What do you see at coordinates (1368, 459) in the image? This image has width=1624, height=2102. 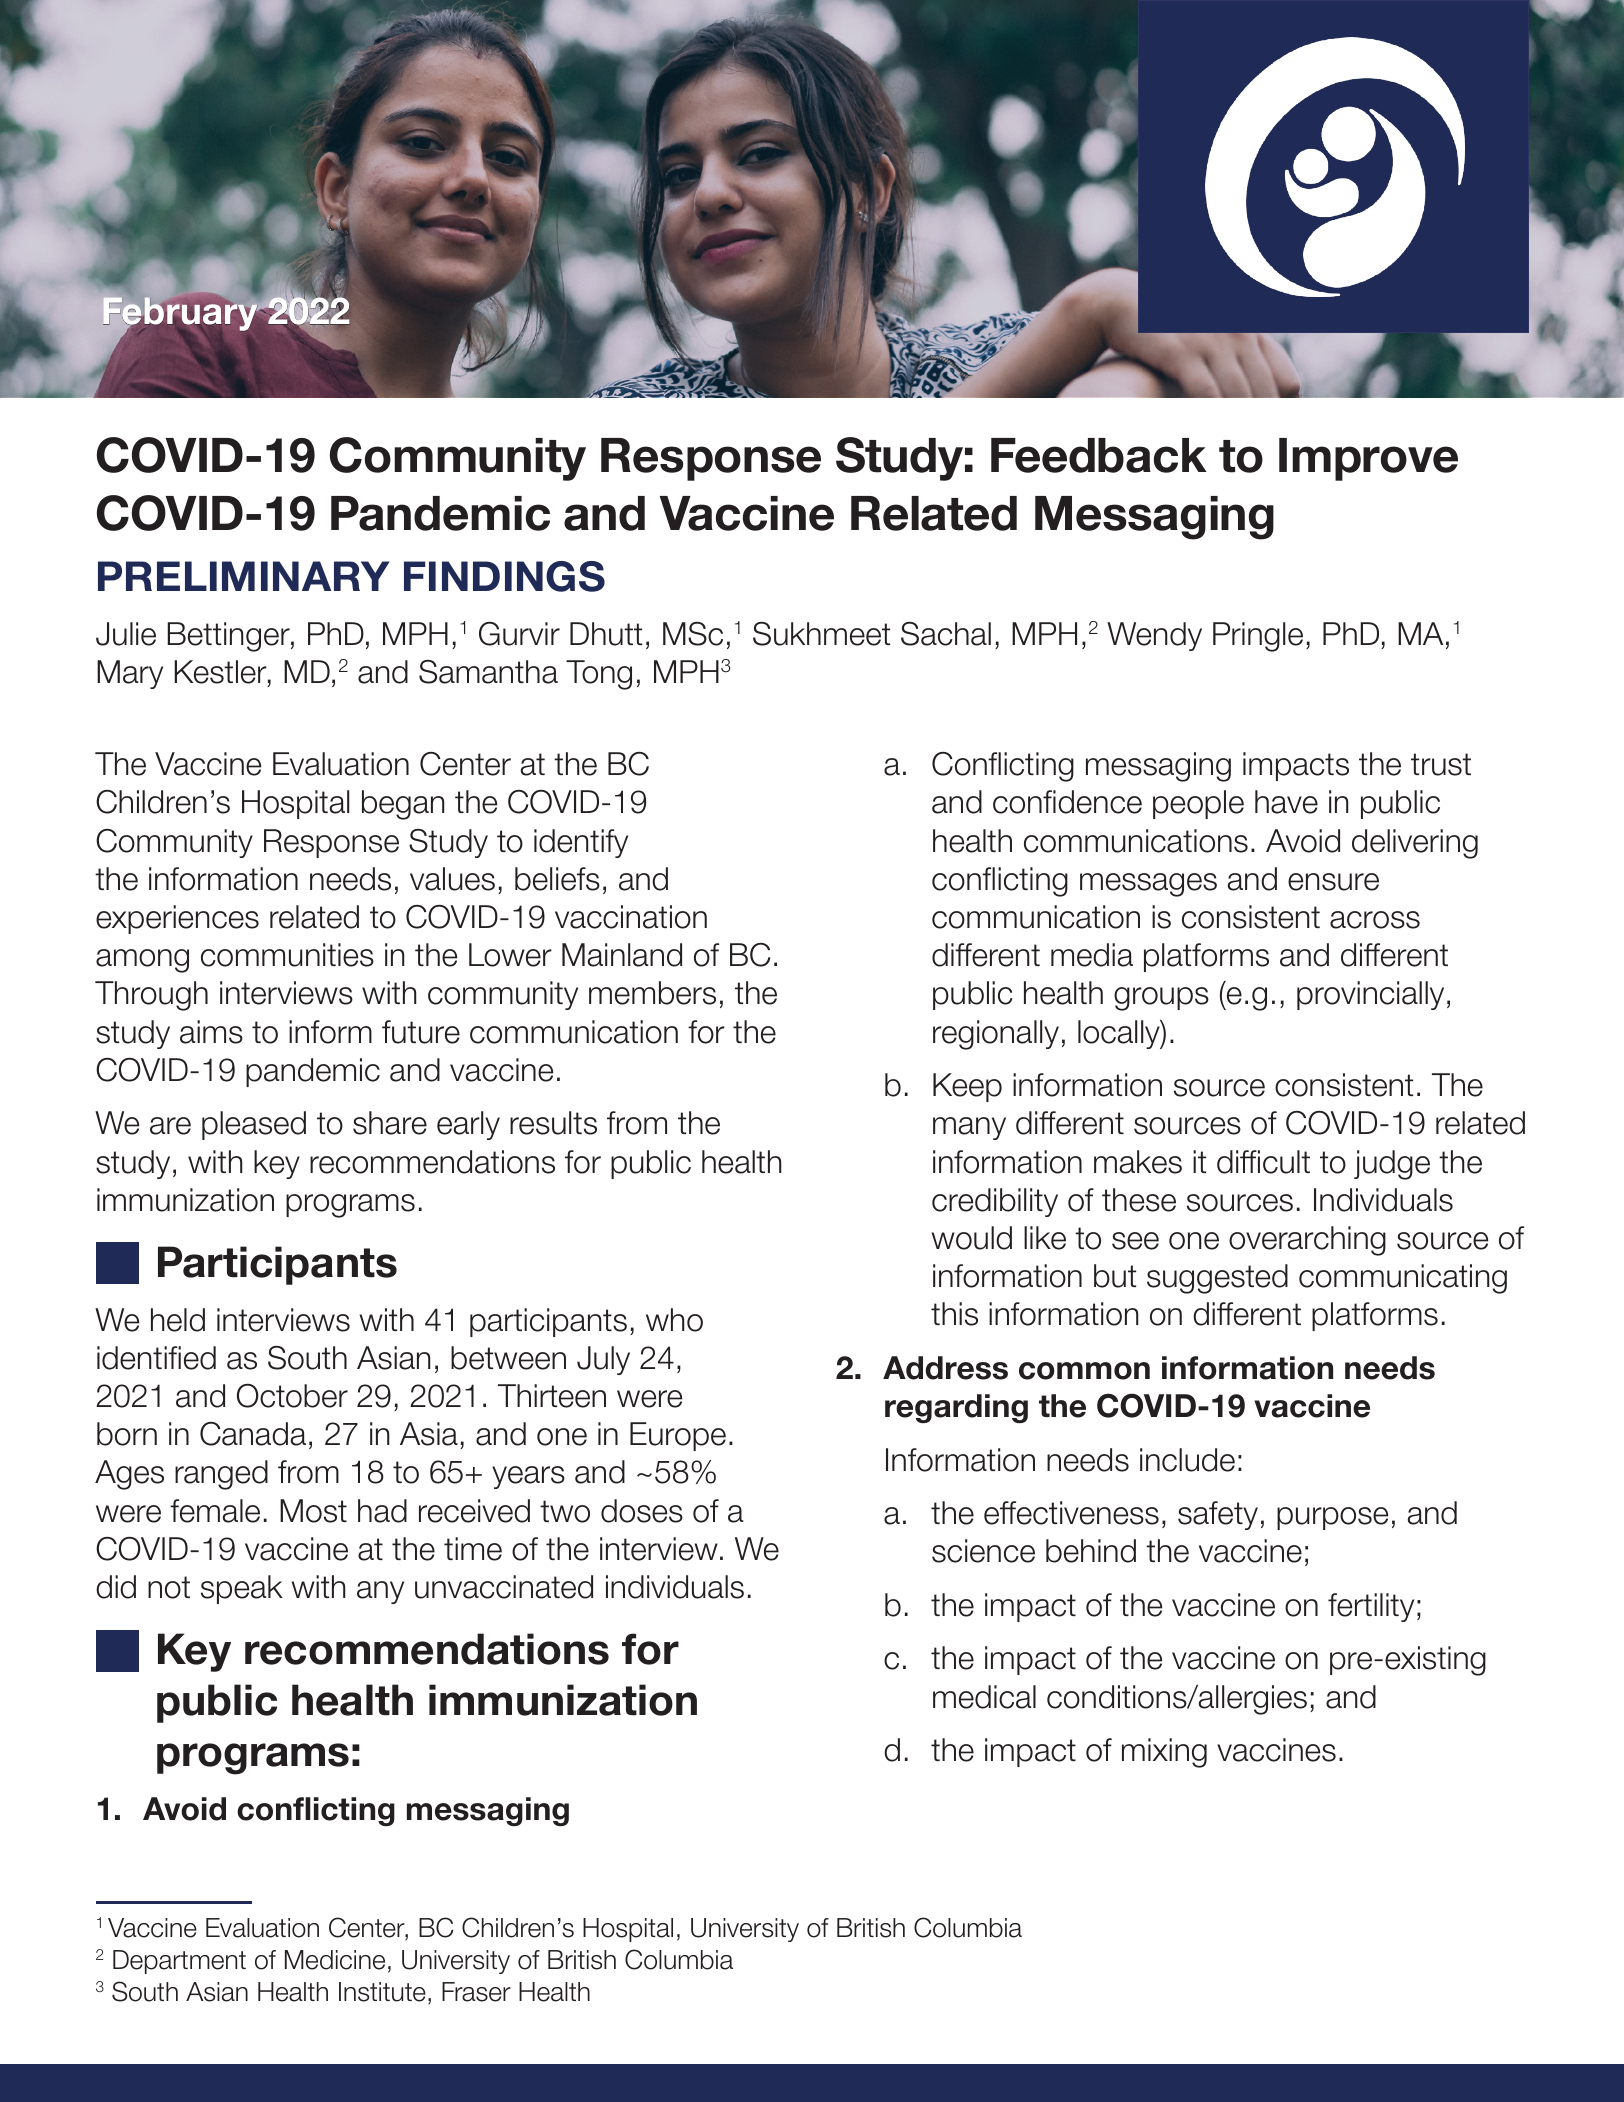 I see `Improve` at bounding box center [1368, 459].
